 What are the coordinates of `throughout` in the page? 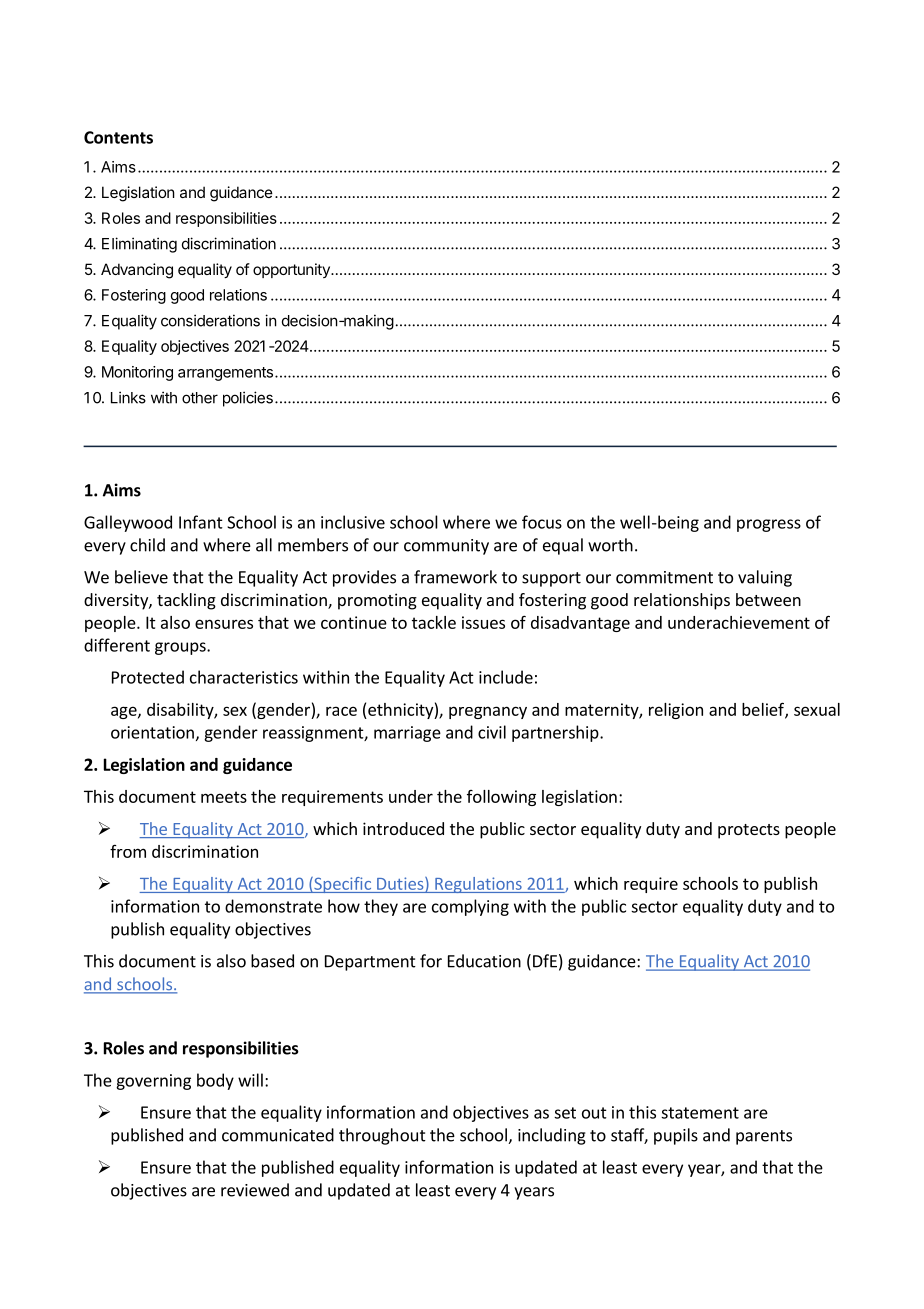 It's located at (382, 1136).
